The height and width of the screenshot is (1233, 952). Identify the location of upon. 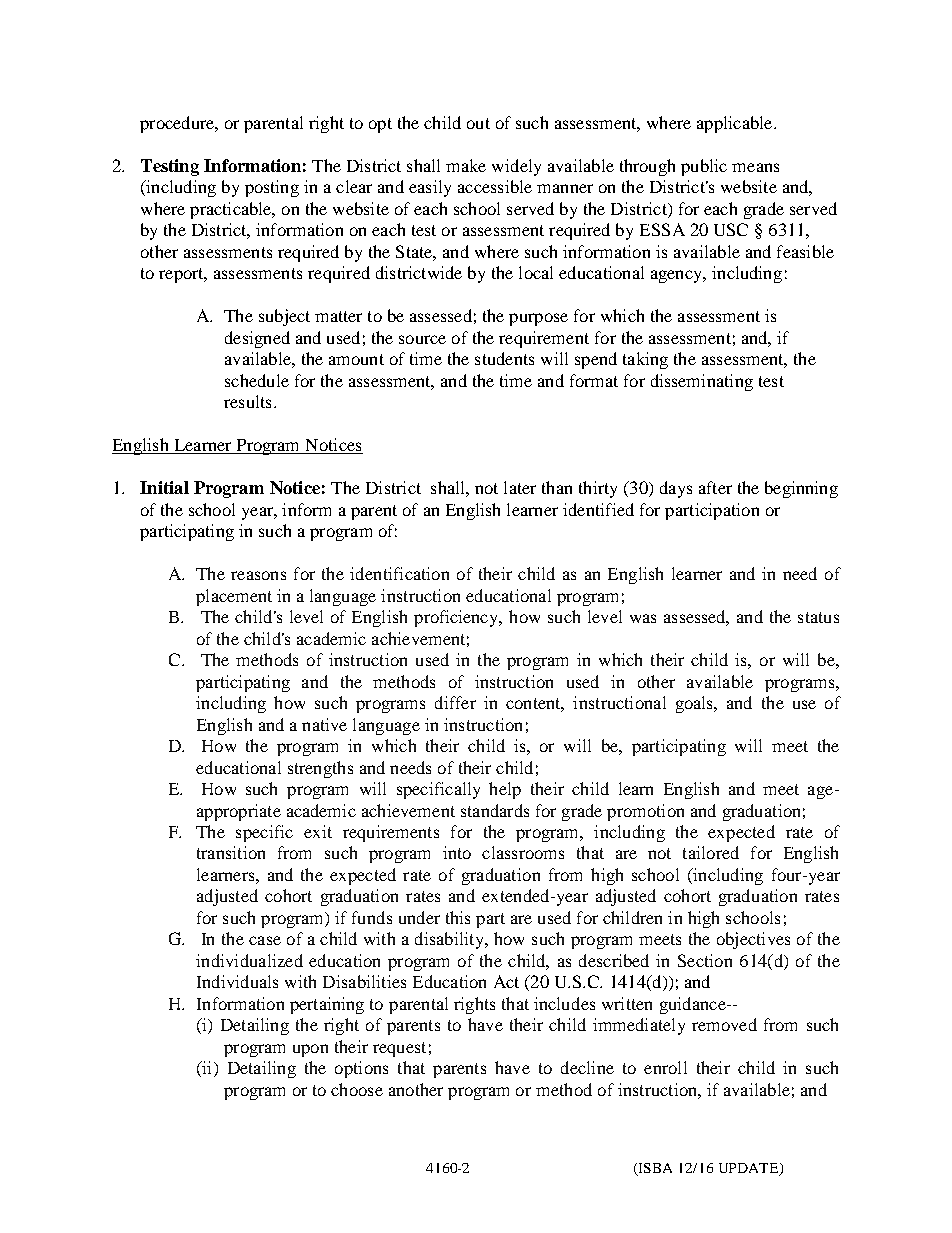
(310, 1050).
